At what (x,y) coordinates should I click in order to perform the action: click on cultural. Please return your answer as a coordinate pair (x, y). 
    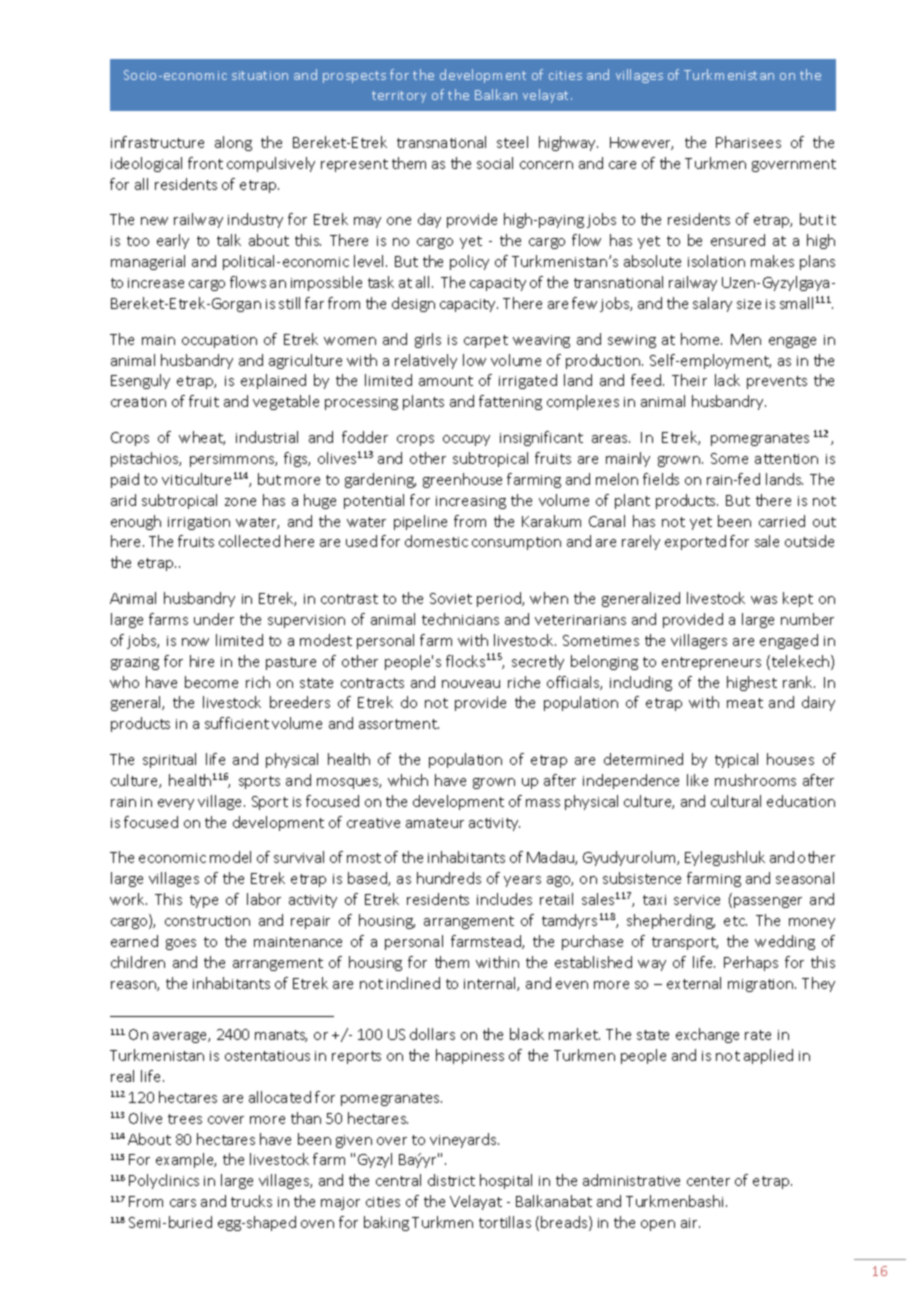
    Looking at the image, I should click on (736, 801).
